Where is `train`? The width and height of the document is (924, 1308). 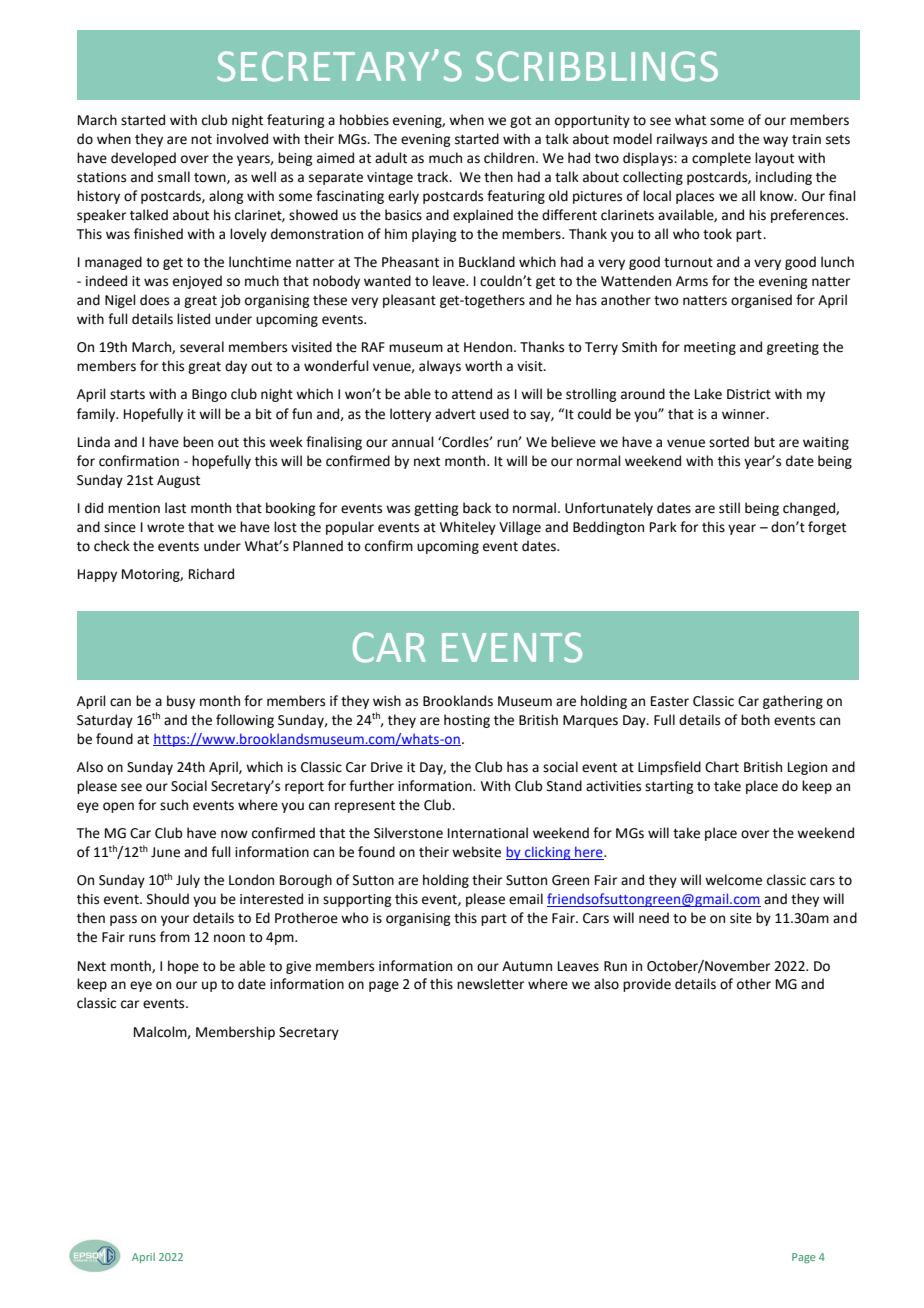 train is located at coordinates (806, 139).
